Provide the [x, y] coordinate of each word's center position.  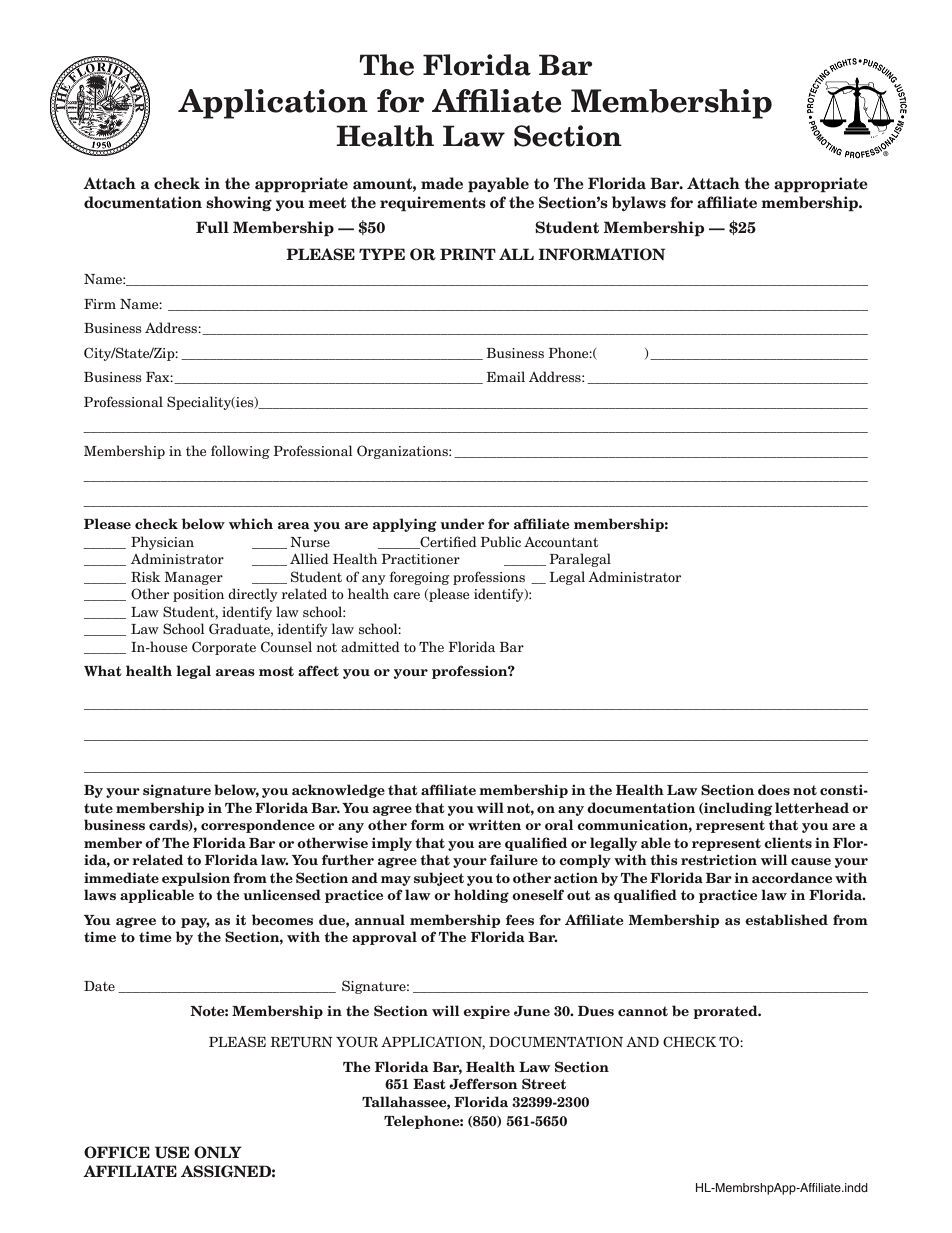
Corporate [224, 648]
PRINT [468, 254]
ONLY [218, 1152]
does [774, 789]
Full [212, 227]
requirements [433, 204]
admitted [370, 646]
